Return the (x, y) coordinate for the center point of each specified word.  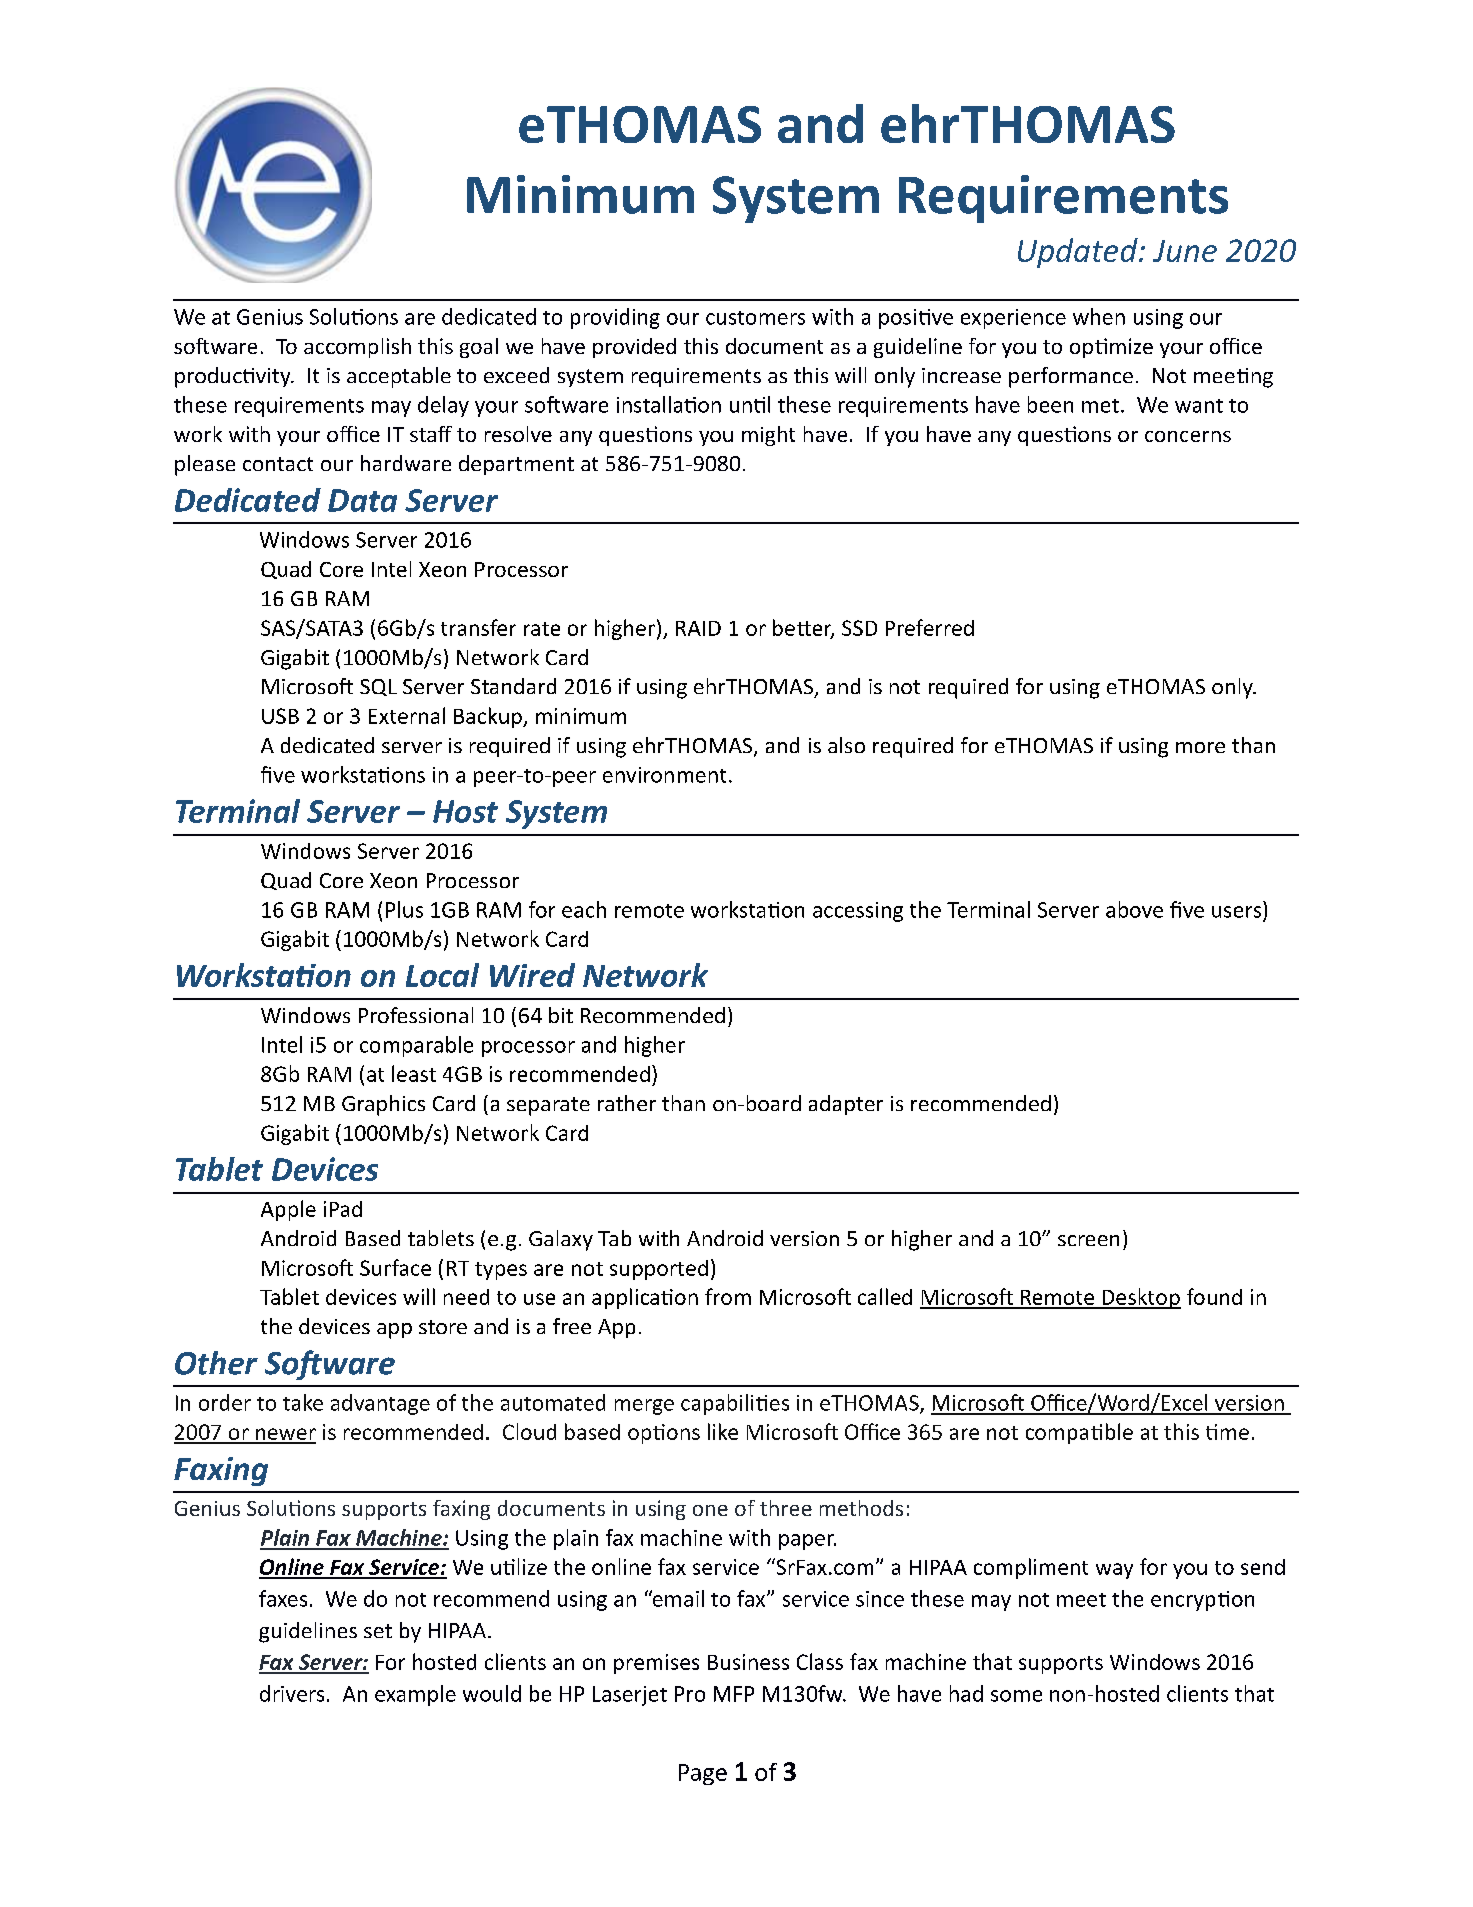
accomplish (357, 348)
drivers (292, 1693)
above (1134, 909)
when (1099, 316)
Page (703, 1774)
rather (627, 1103)
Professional (416, 1015)
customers (755, 318)
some (1016, 1696)
